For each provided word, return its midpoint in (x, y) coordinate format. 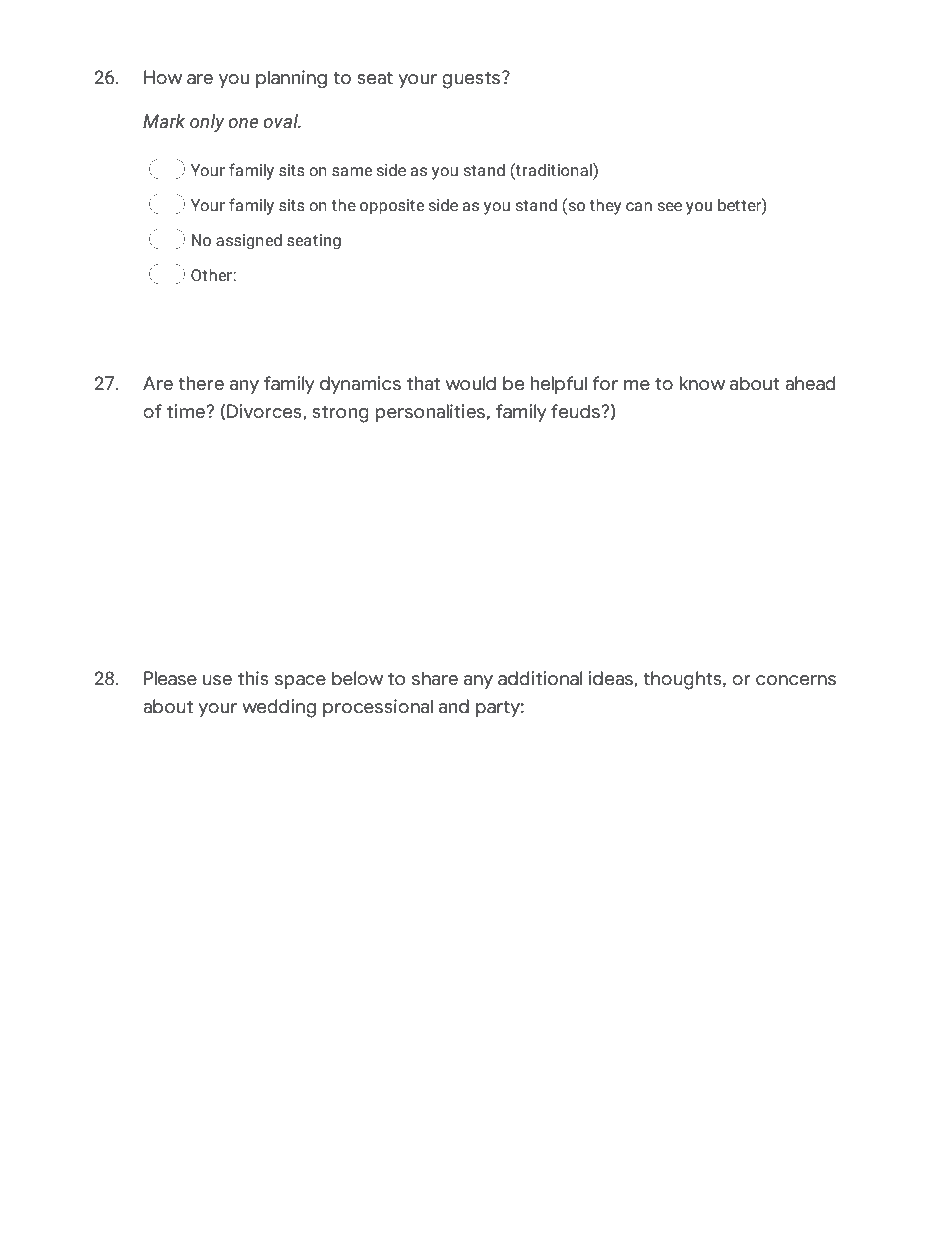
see (670, 207)
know (702, 383)
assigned (249, 241)
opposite (392, 207)
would (471, 383)
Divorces (265, 412)
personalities (430, 413)
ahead (810, 383)
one (243, 123)
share (435, 678)
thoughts (684, 680)
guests (472, 80)
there (201, 383)
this (253, 678)
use (217, 680)
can (639, 207)
